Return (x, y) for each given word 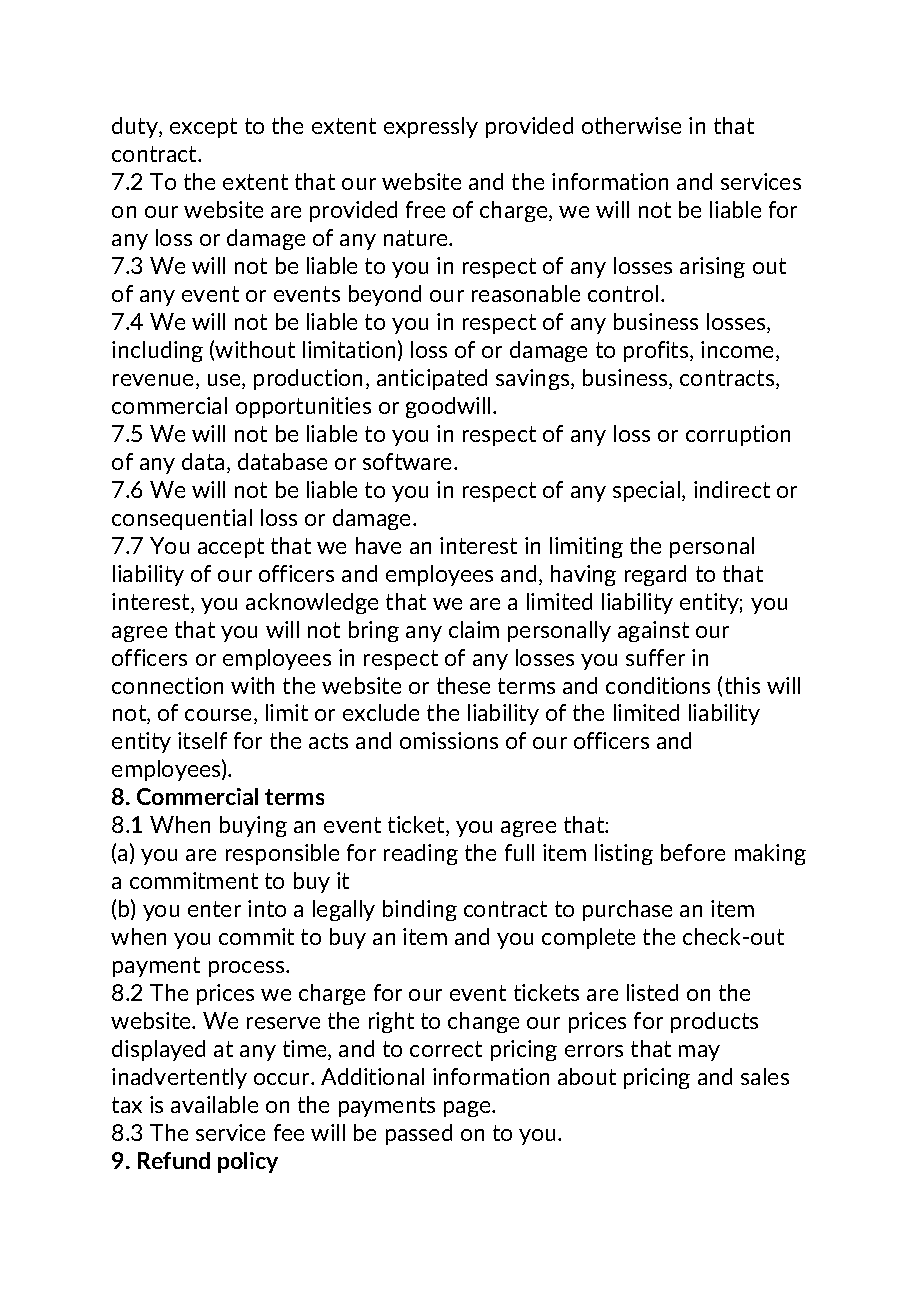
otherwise (631, 125)
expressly (431, 127)
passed (419, 1134)
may (699, 1053)
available (214, 1104)
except (203, 128)
